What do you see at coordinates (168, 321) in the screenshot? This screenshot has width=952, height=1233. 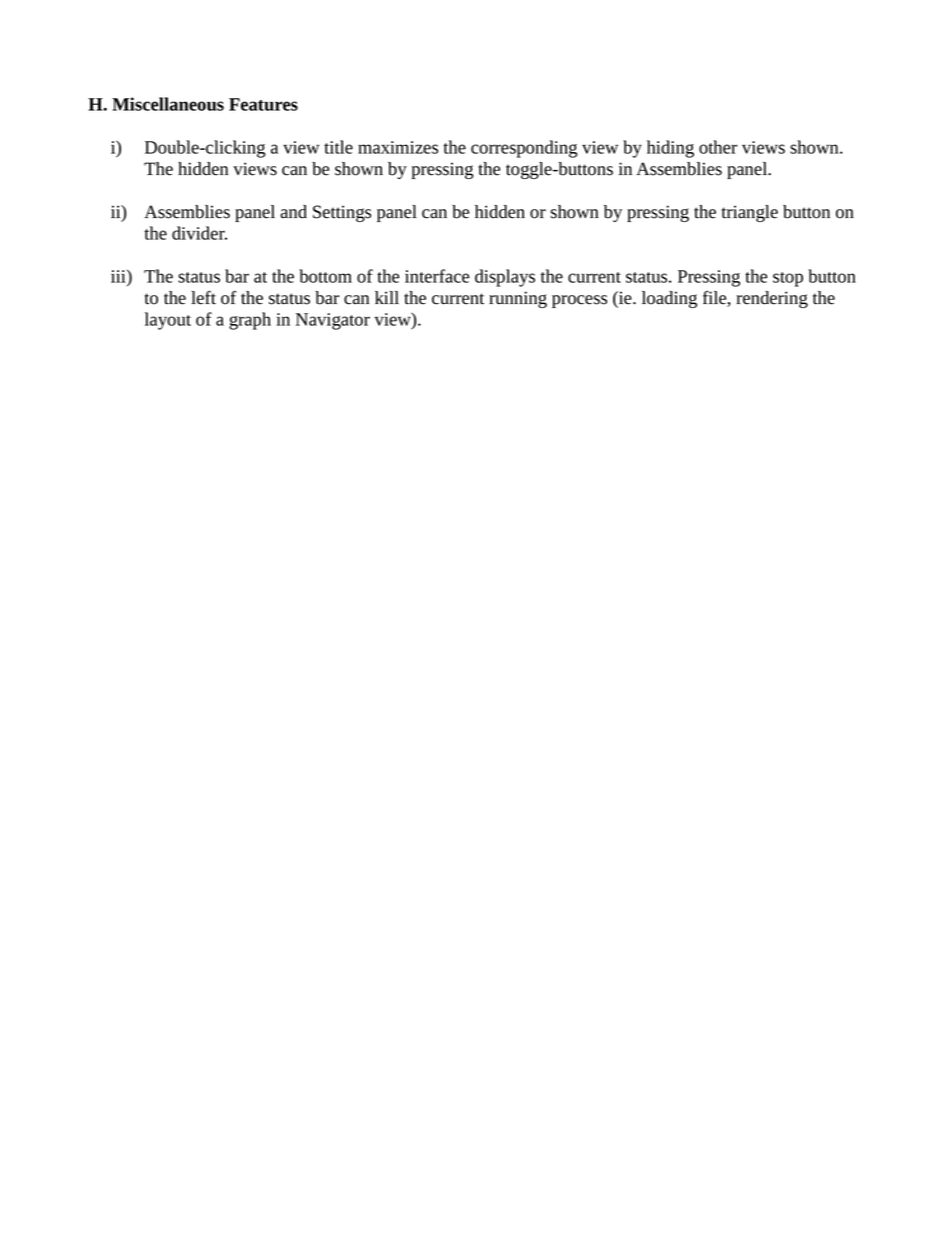 I see `layout` at bounding box center [168, 321].
